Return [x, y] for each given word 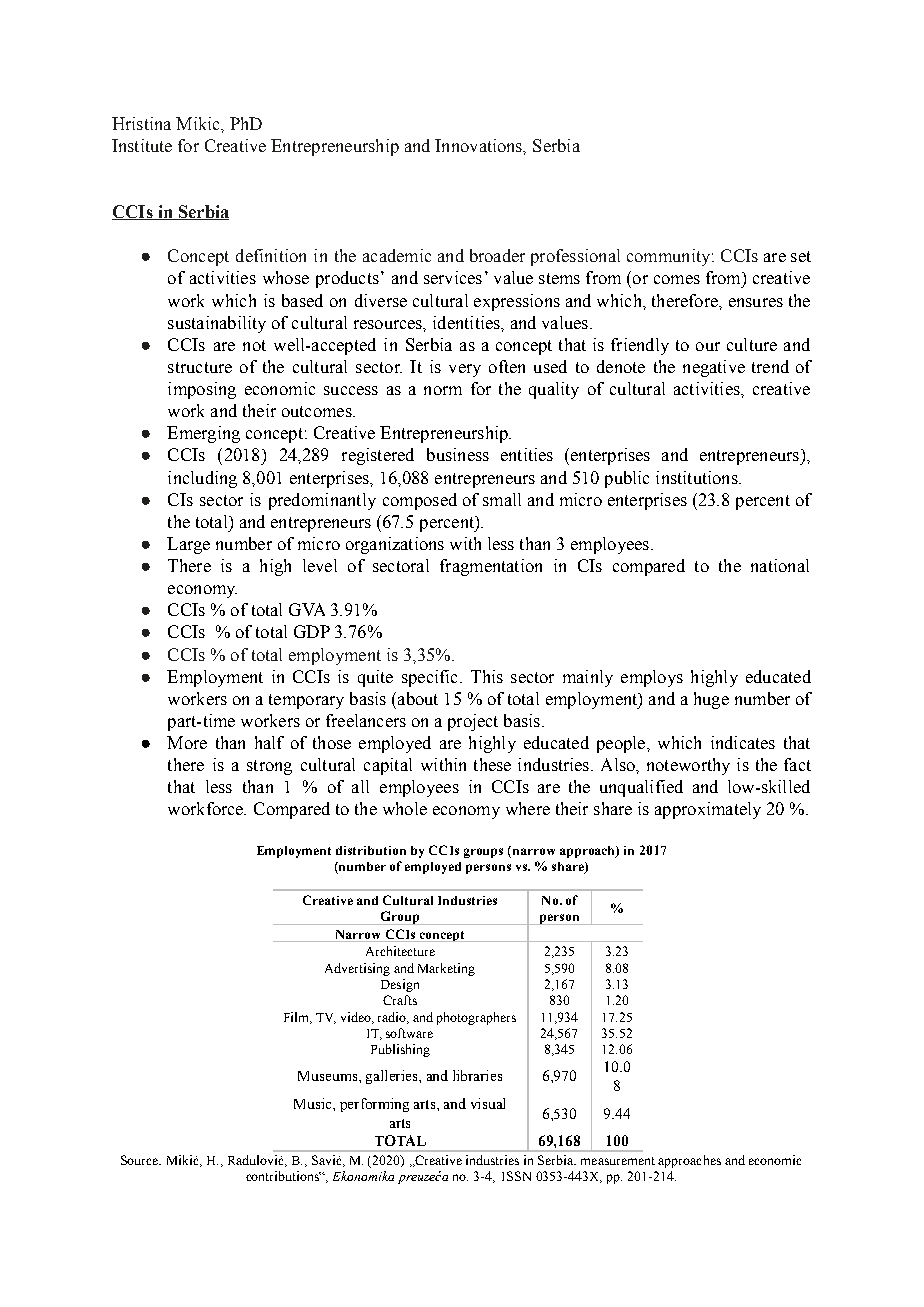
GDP [312, 631]
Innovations [480, 146]
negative [714, 368]
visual [488, 1103]
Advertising [357, 969]
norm [443, 390]
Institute [142, 145]
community [670, 257]
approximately [708, 810]
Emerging [203, 434]
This [487, 676]
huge [711, 700]
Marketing [446, 969]
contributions [283, 1176]
